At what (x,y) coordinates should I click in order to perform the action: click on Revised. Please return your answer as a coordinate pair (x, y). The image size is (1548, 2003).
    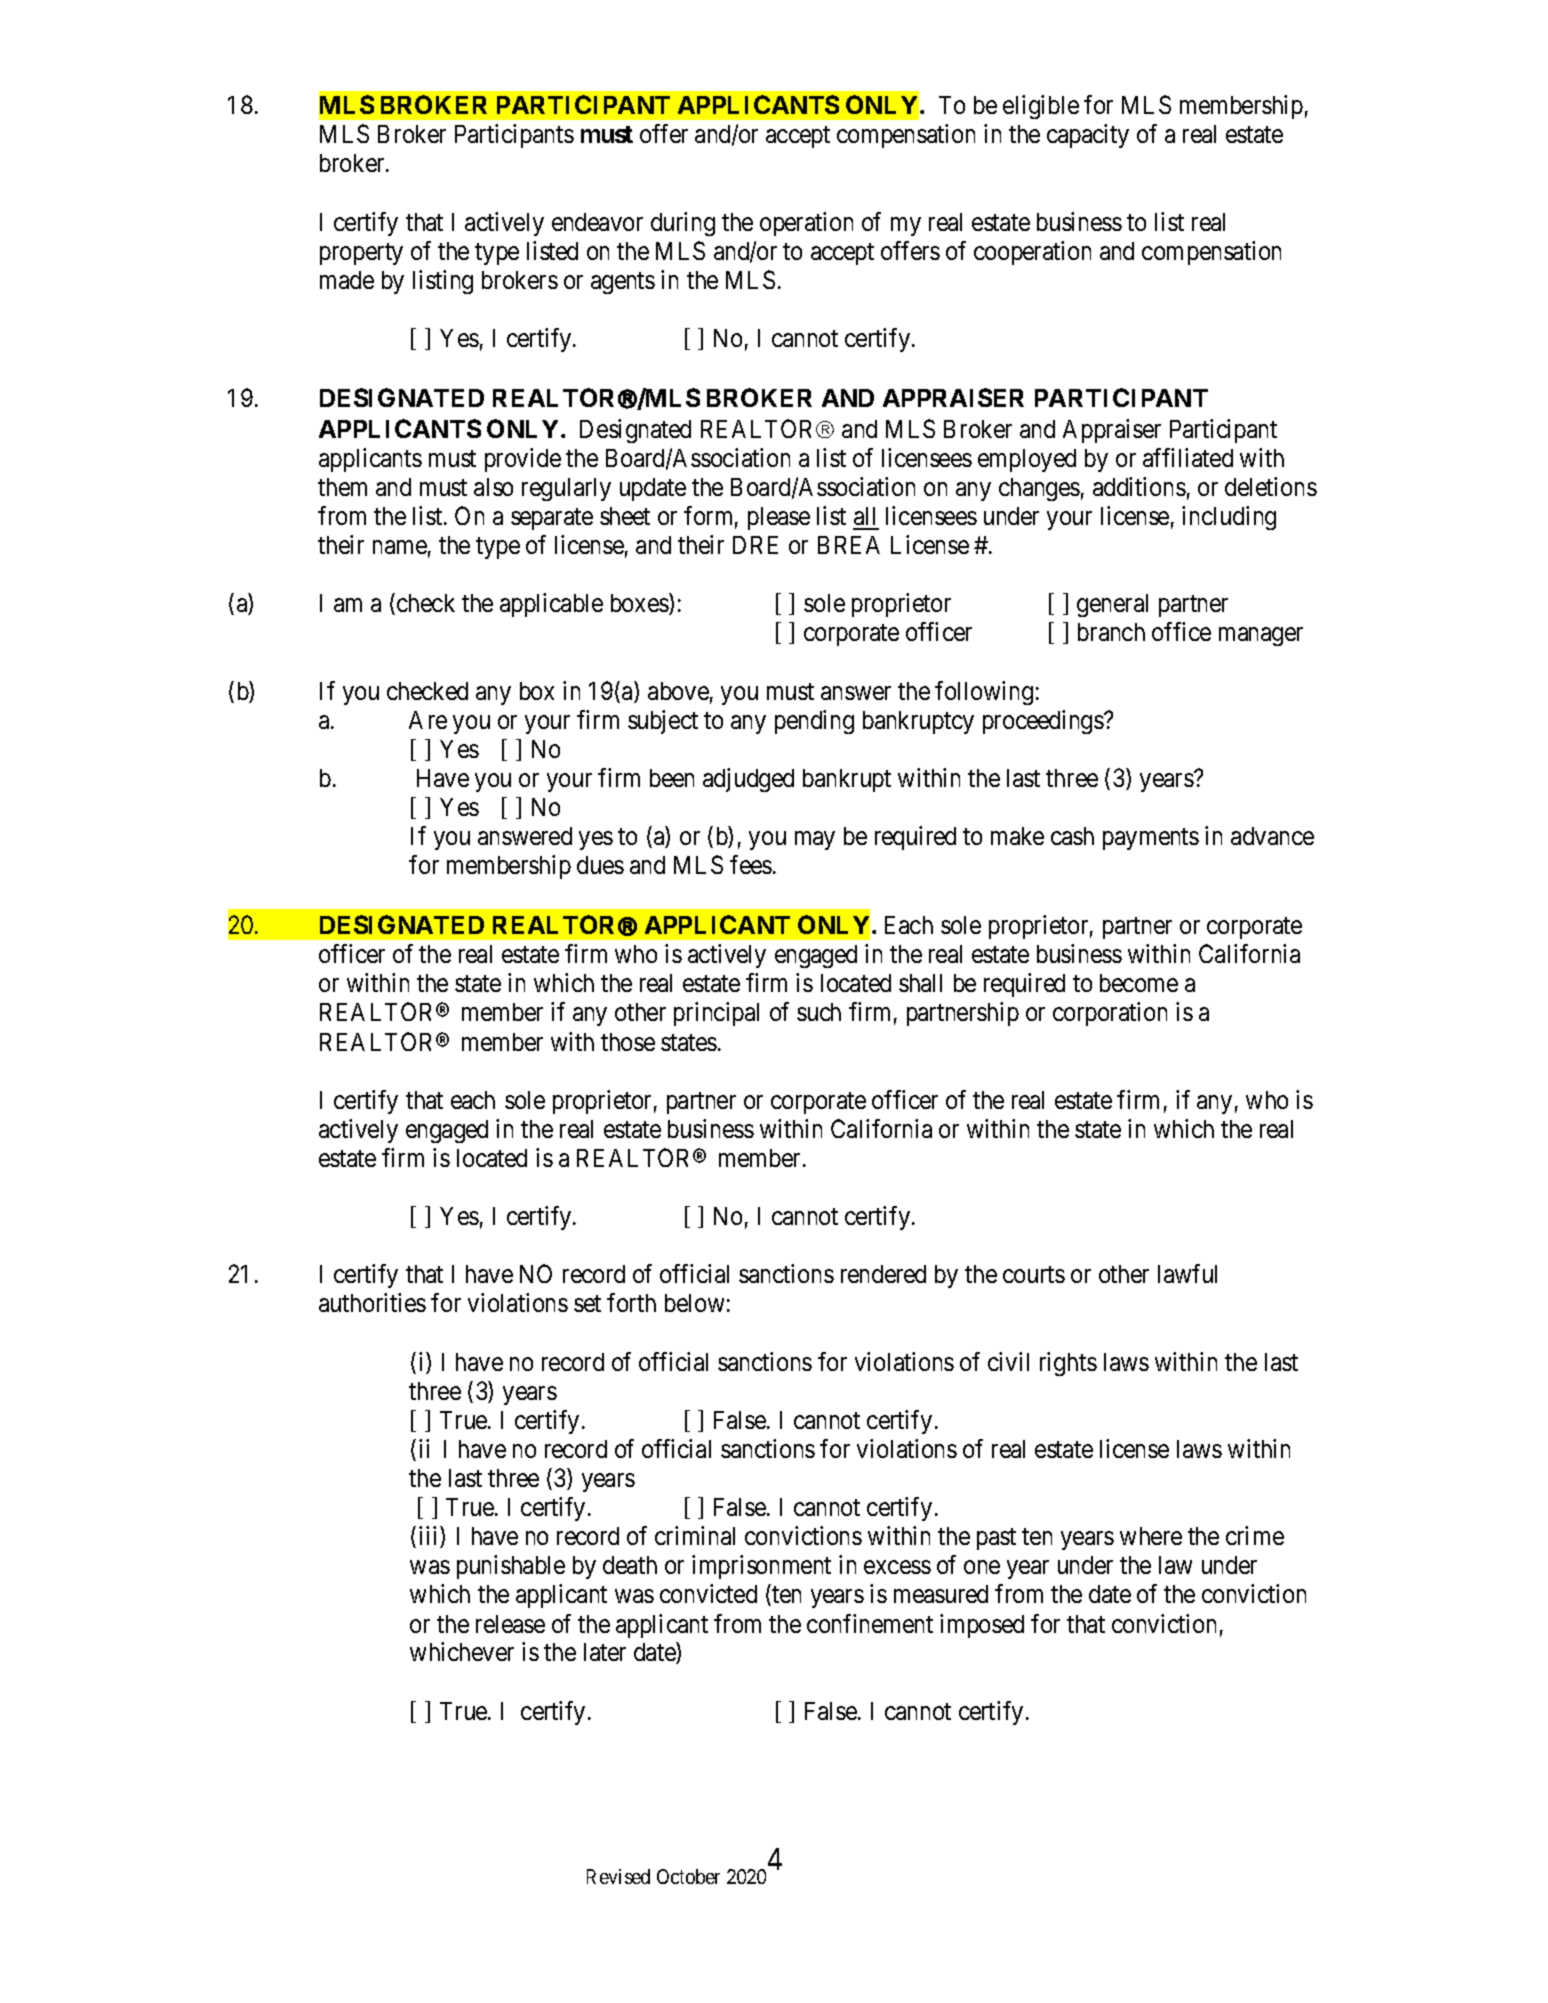
    Looking at the image, I should click on (618, 1876).
